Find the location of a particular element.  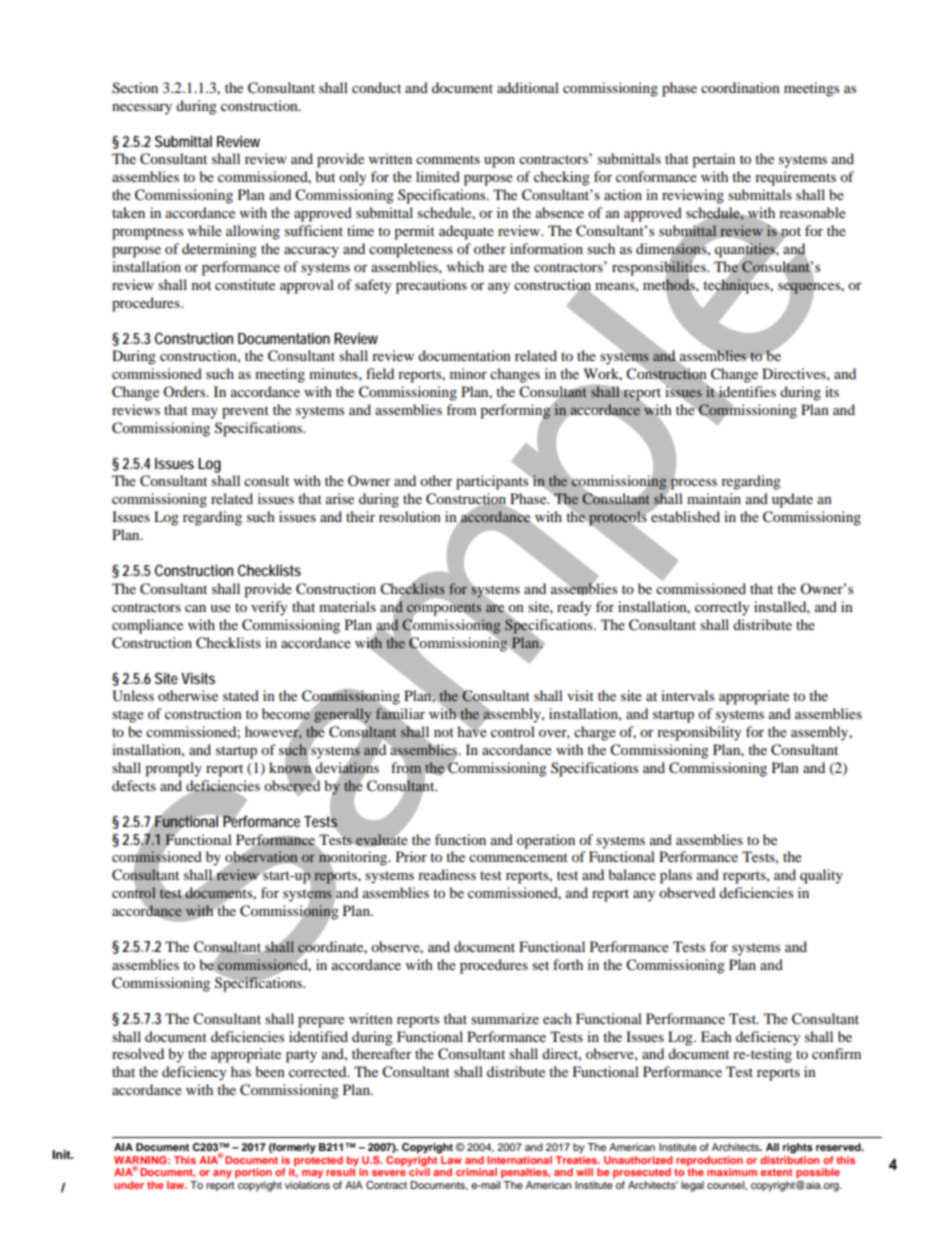

quality is located at coordinates (821, 876).
